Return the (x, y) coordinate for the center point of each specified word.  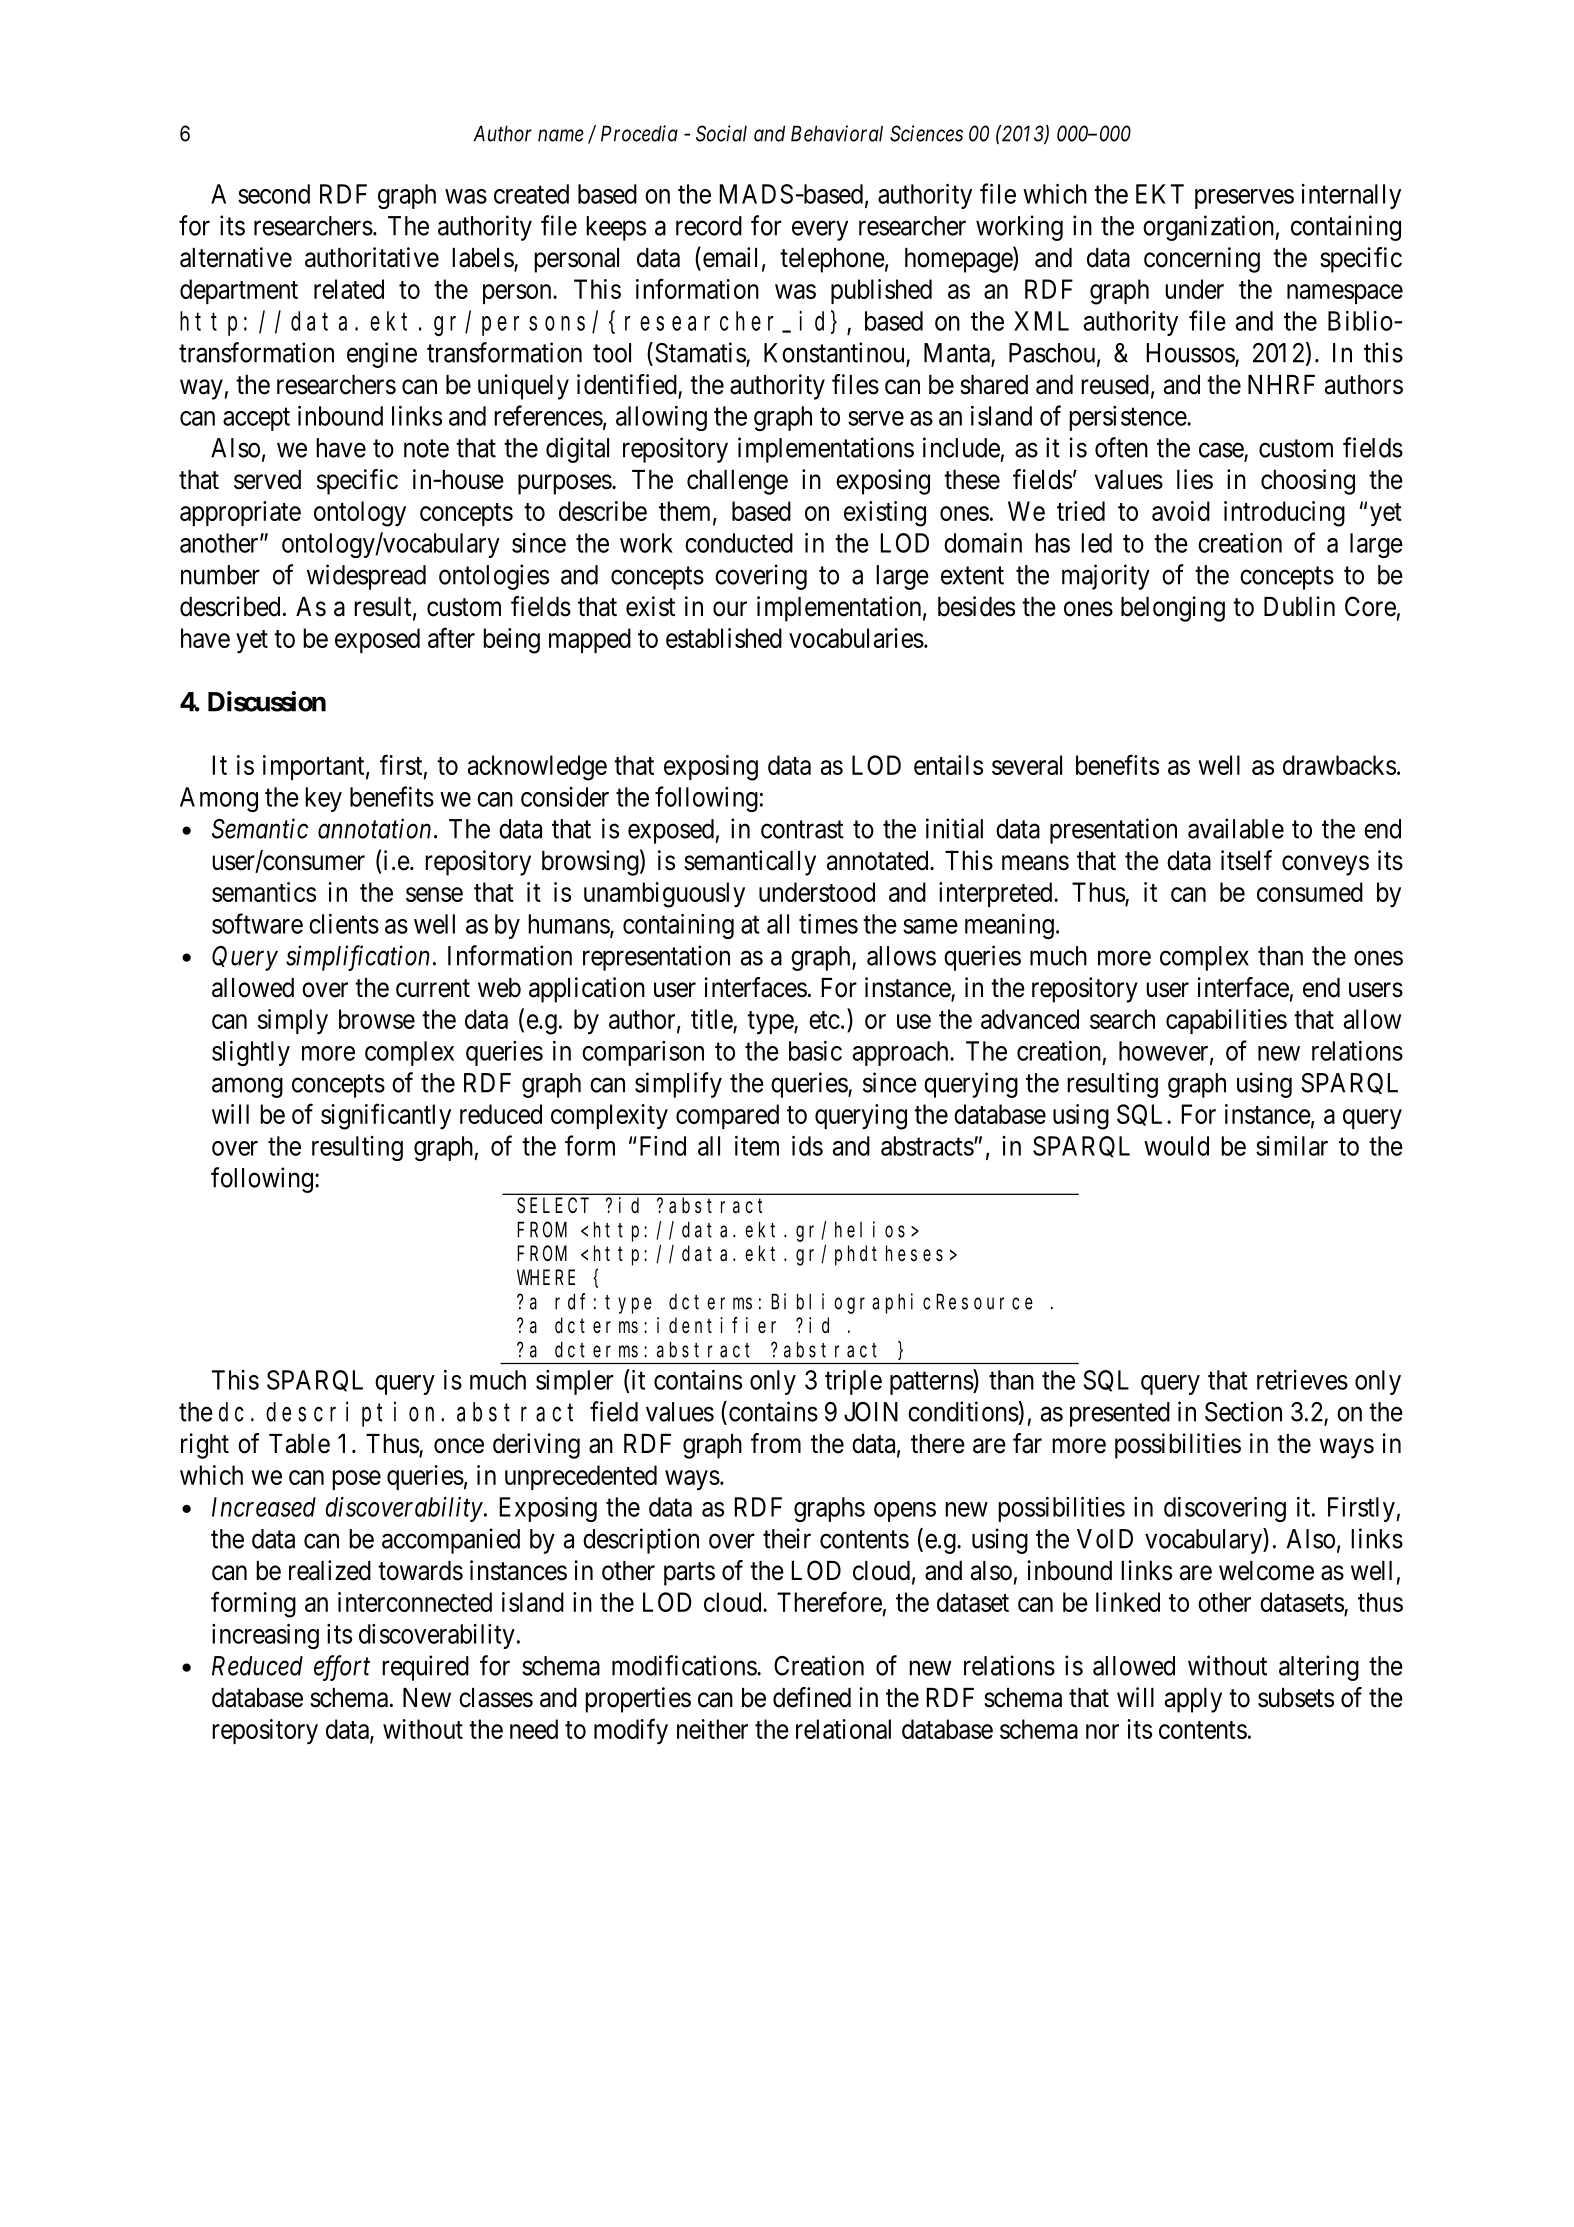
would (1176, 1146)
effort (342, 1668)
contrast (802, 829)
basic (815, 1051)
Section (1243, 1411)
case (1222, 451)
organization (1209, 228)
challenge (737, 482)
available (1236, 828)
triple (853, 1382)
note (426, 449)
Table (299, 1444)
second (274, 194)
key (323, 799)
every (820, 231)
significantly (386, 1116)
